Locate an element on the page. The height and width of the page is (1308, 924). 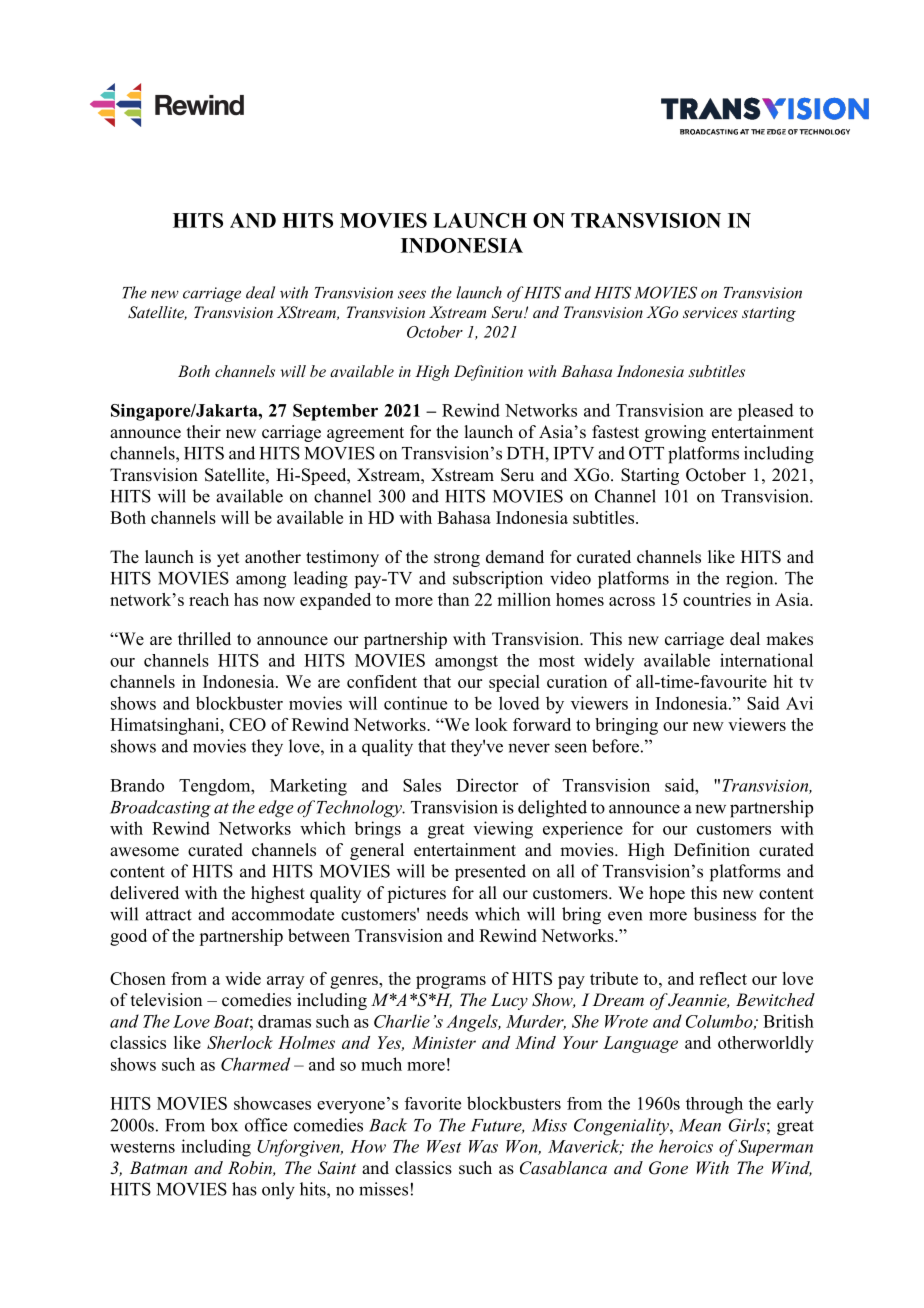
programs is located at coordinates (451, 982).
